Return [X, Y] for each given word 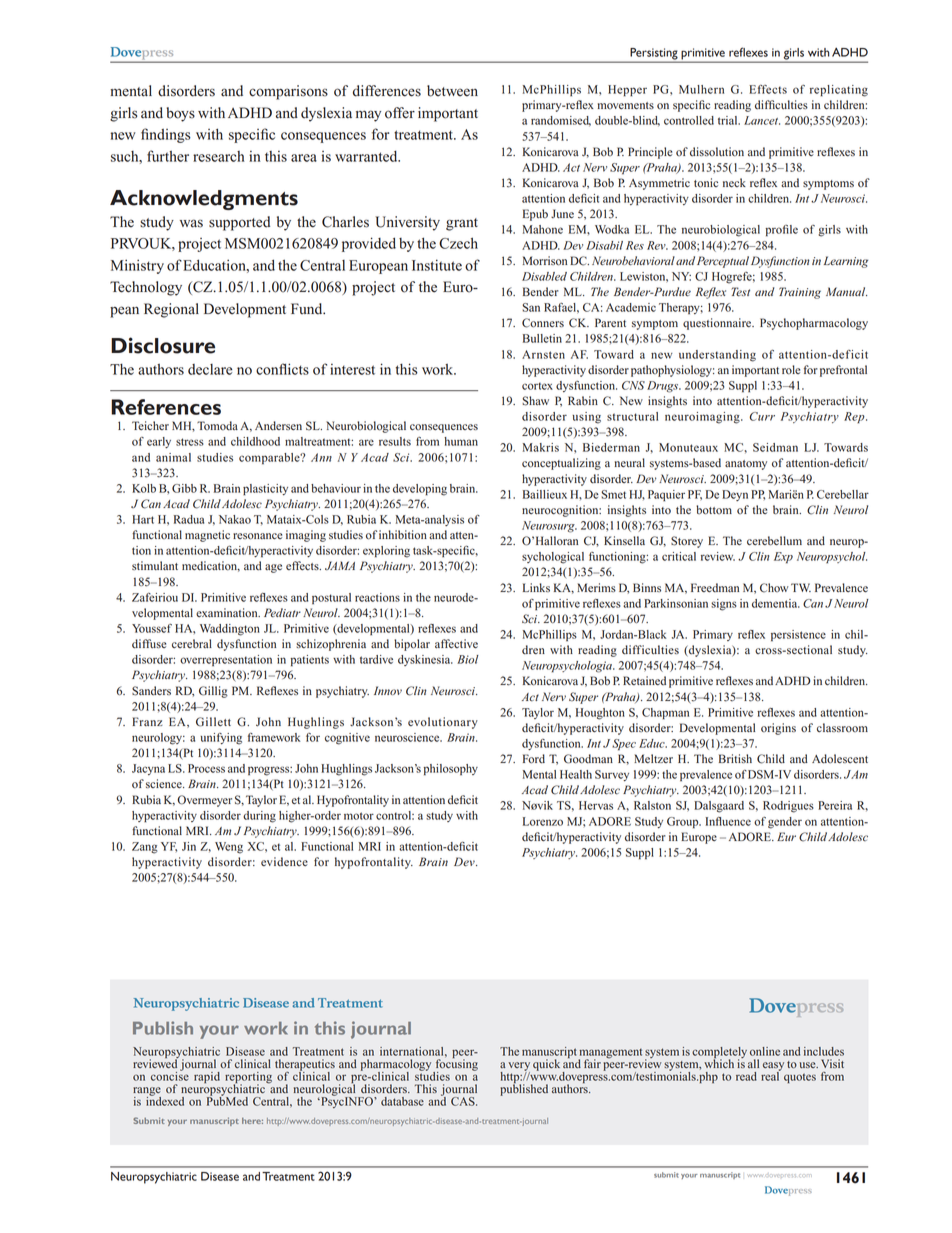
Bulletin [542, 338]
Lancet [762, 120]
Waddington [230, 630]
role [791, 370]
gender [785, 823]
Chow [774, 588]
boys [180, 114]
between [452, 91]
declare [210, 369]
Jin [189, 846]
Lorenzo [543, 821]
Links [536, 587]
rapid [207, 1077]
